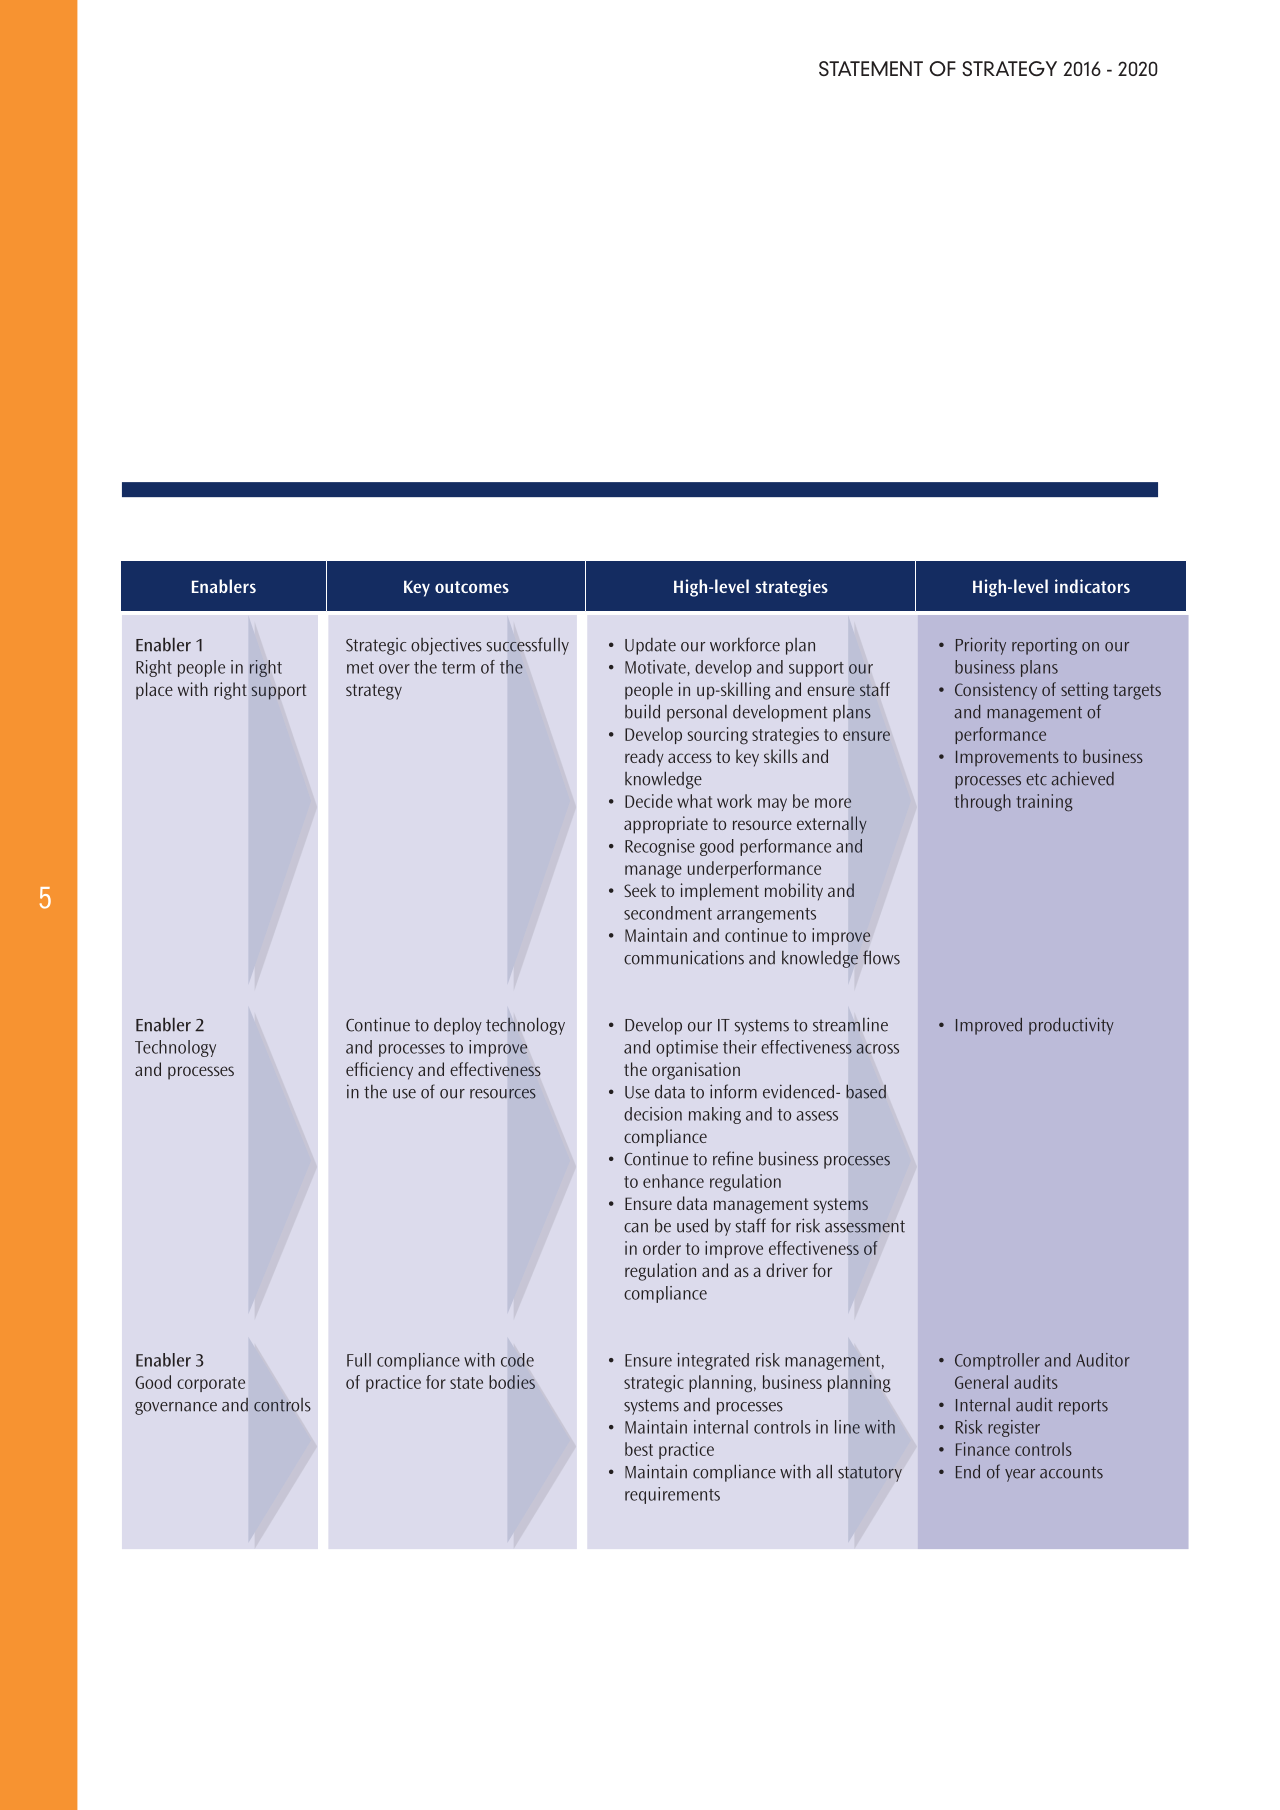 Image resolution: width=1280 pixels, height=1810 pixels. What do you see at coordinates (360, 668) in the screenshot?
I see `met` at bounding box center [360, 668].
